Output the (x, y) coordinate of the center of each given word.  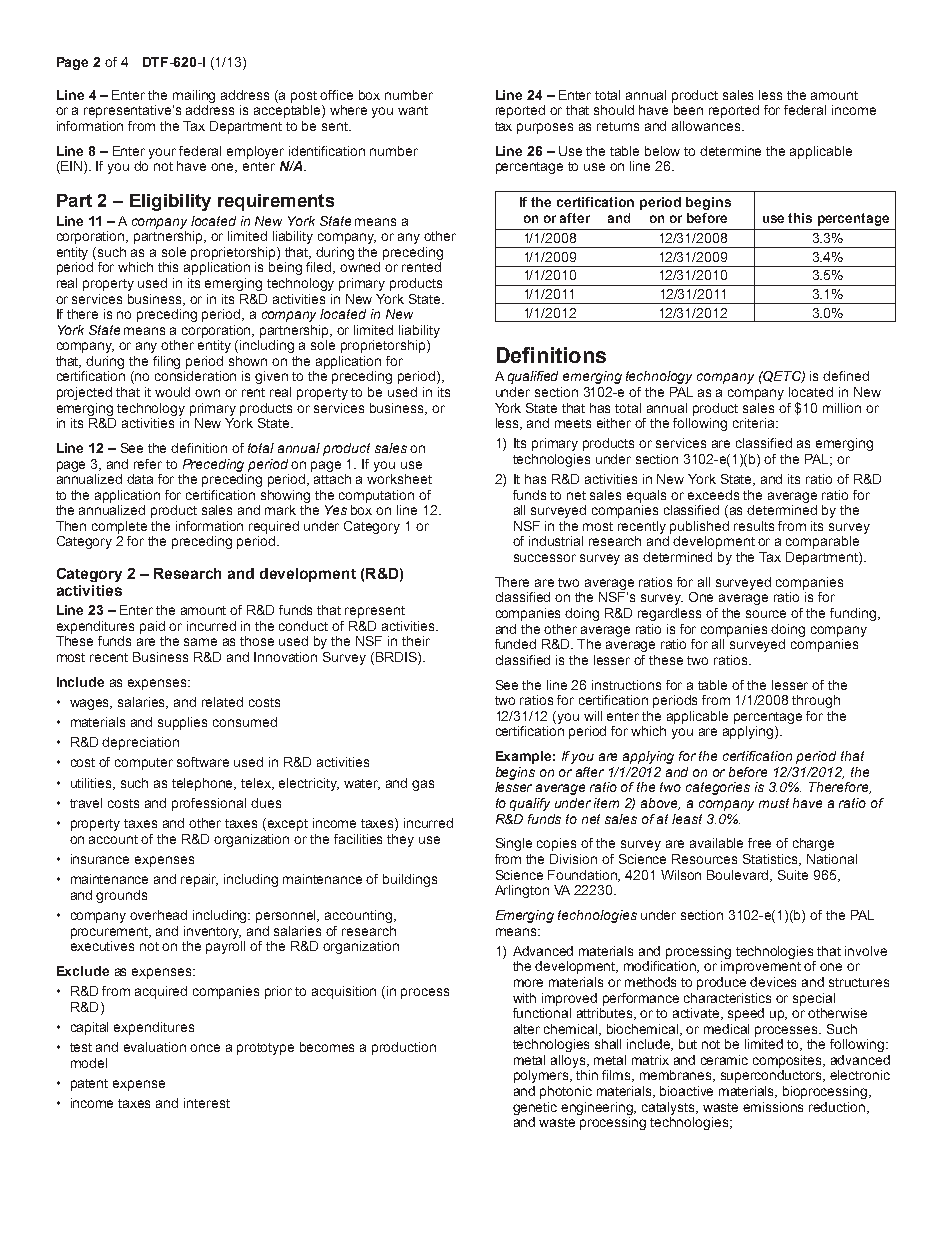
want (413, 110)
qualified (533, 377)
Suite (793, 875)
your (162, 153)
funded (515, 644)
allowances (707, 126)
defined (846, 376)
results (754, 526)
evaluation (155, 1047)
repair (199, 880)
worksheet (399, 477)
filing (166, 362)
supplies (182, 723)
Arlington (522, 891)
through (816, 701)
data (140, 479)
